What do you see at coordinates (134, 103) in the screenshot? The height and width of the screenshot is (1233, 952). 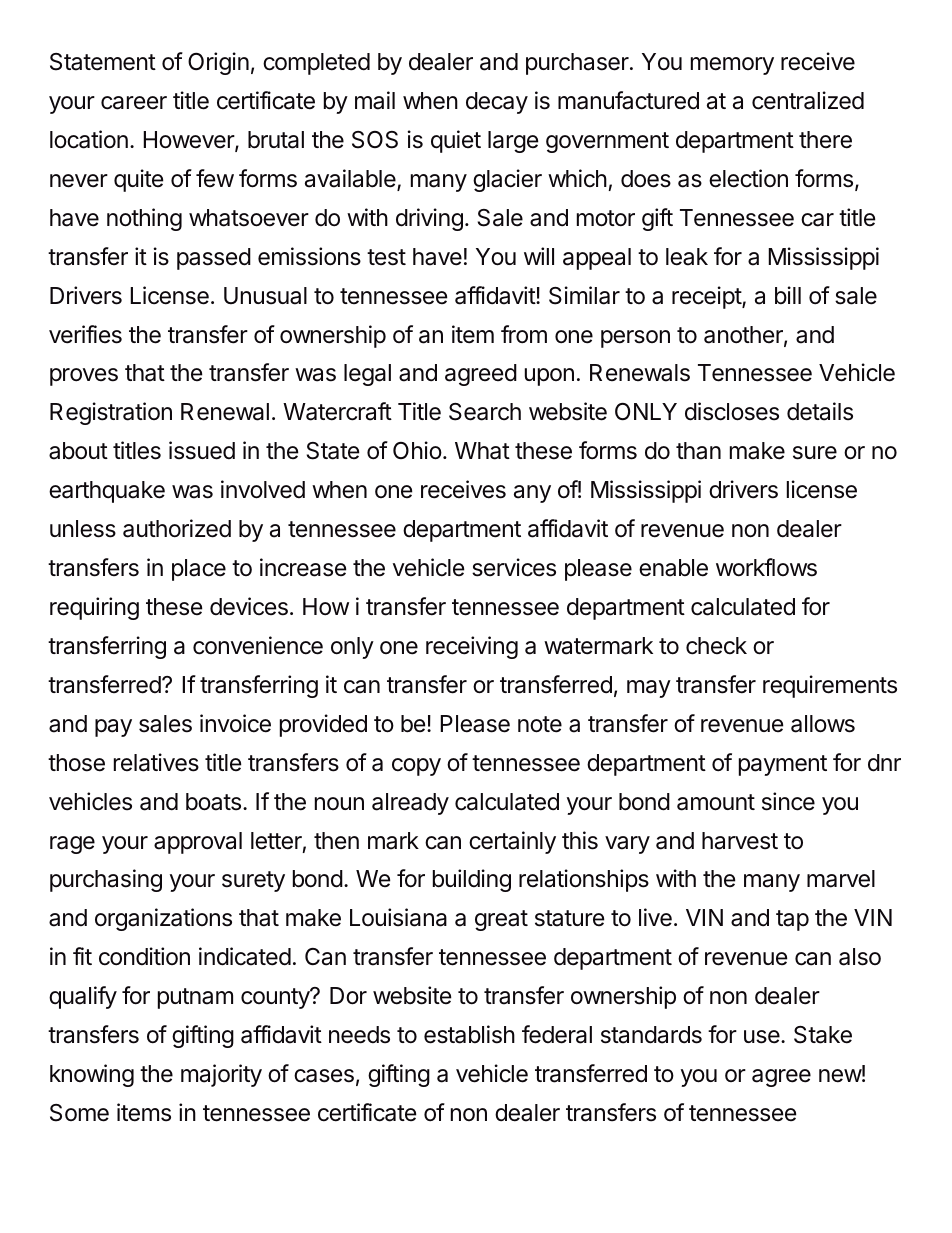 I see `career` at bounding box center [134, 103].
